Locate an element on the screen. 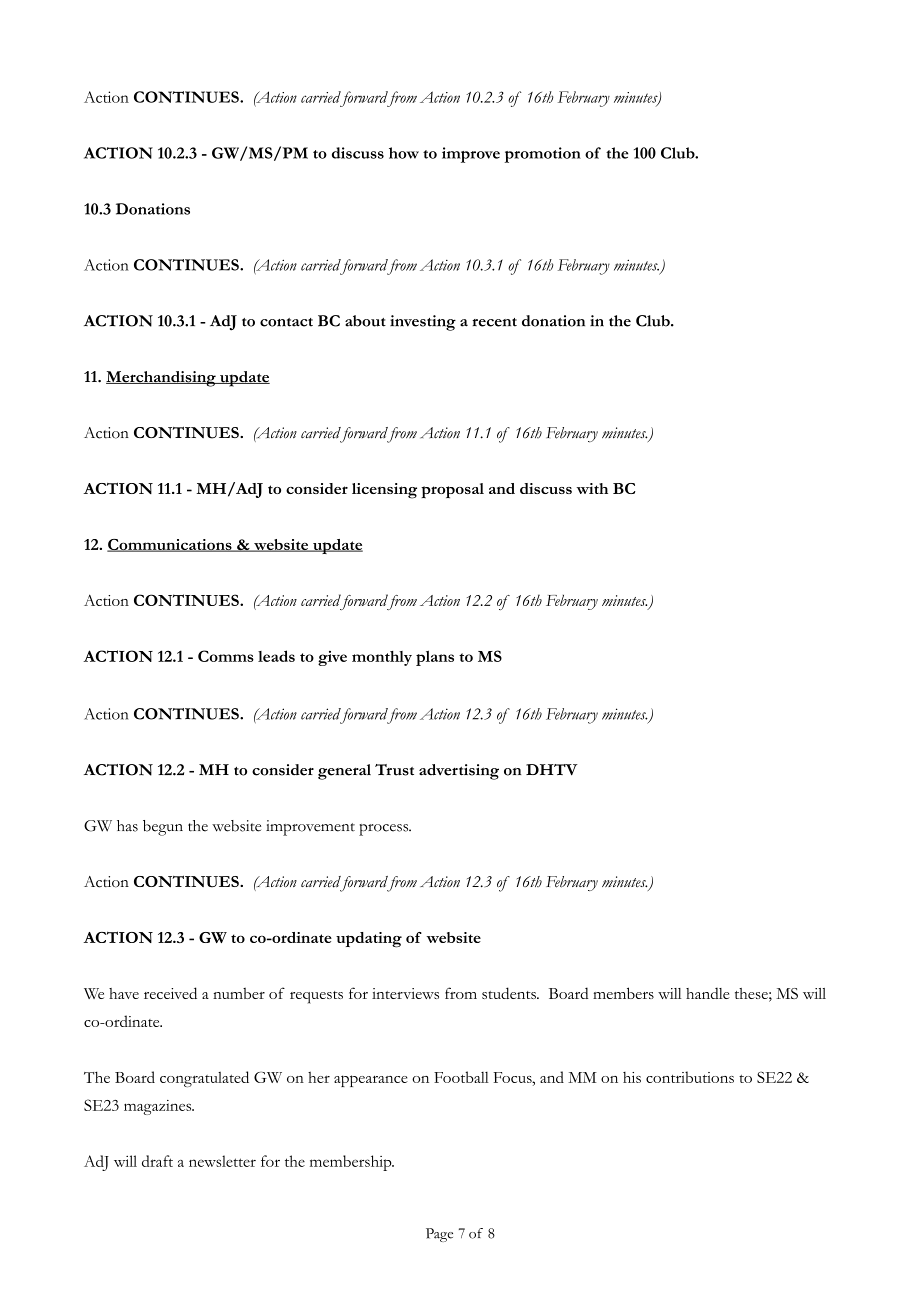  advertising is located at coordinates (459, 772).
